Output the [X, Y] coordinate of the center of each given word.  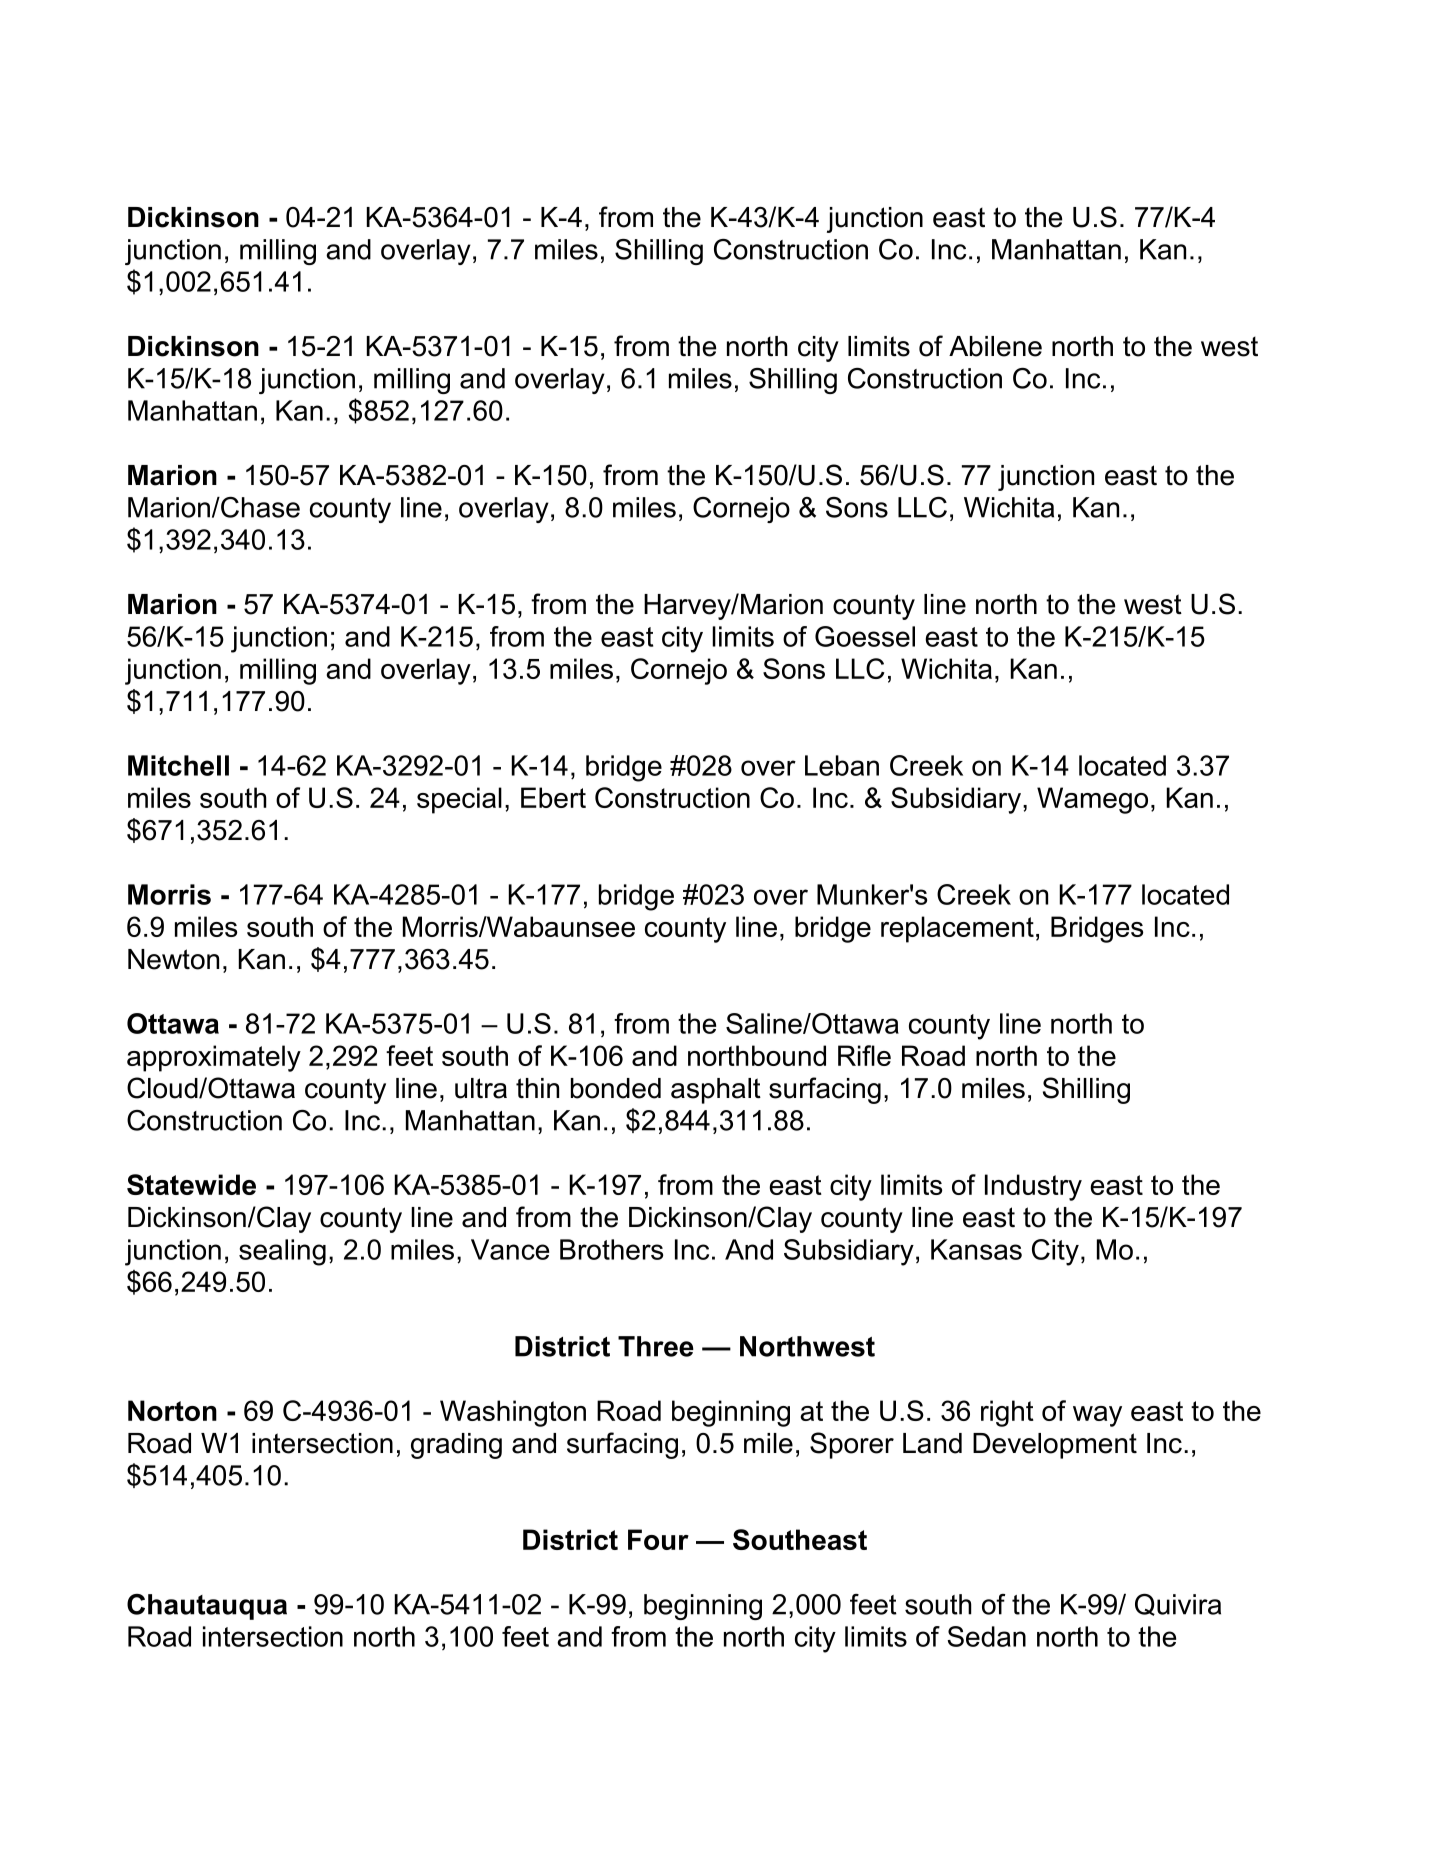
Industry [1033, 1187]
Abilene [995, 346]
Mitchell [178, 765]
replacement [957, 929]
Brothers [611, 1249]
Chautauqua [207, 1607]
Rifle [864, 1055]
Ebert [553, 797]
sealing [282, 1252]
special [459, 800]
